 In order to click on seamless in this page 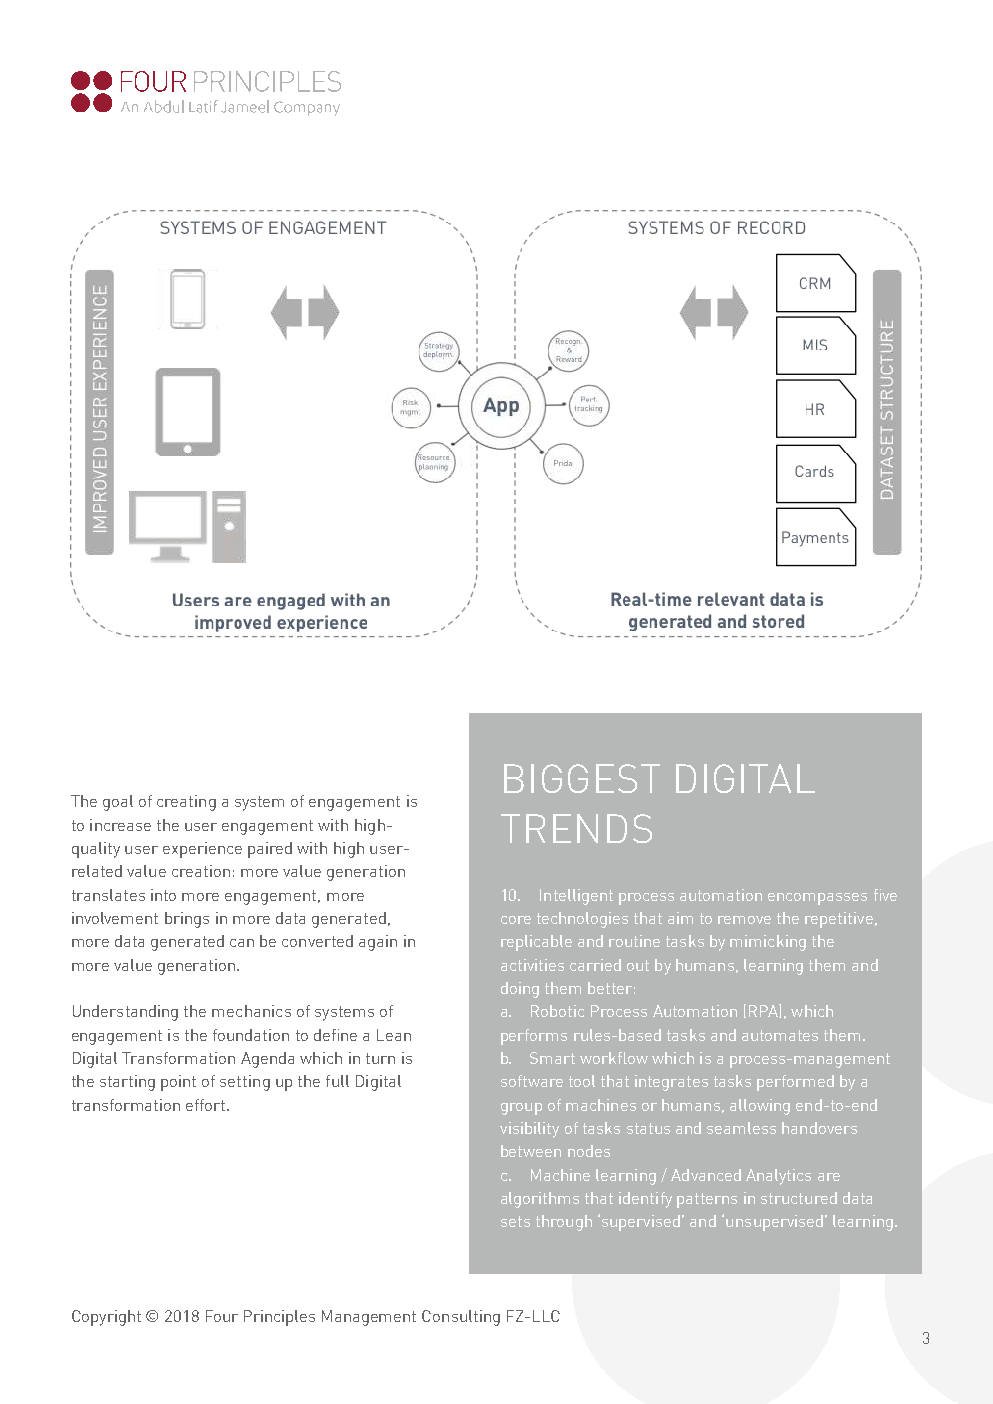, I will do `click(741, 1128)`.
